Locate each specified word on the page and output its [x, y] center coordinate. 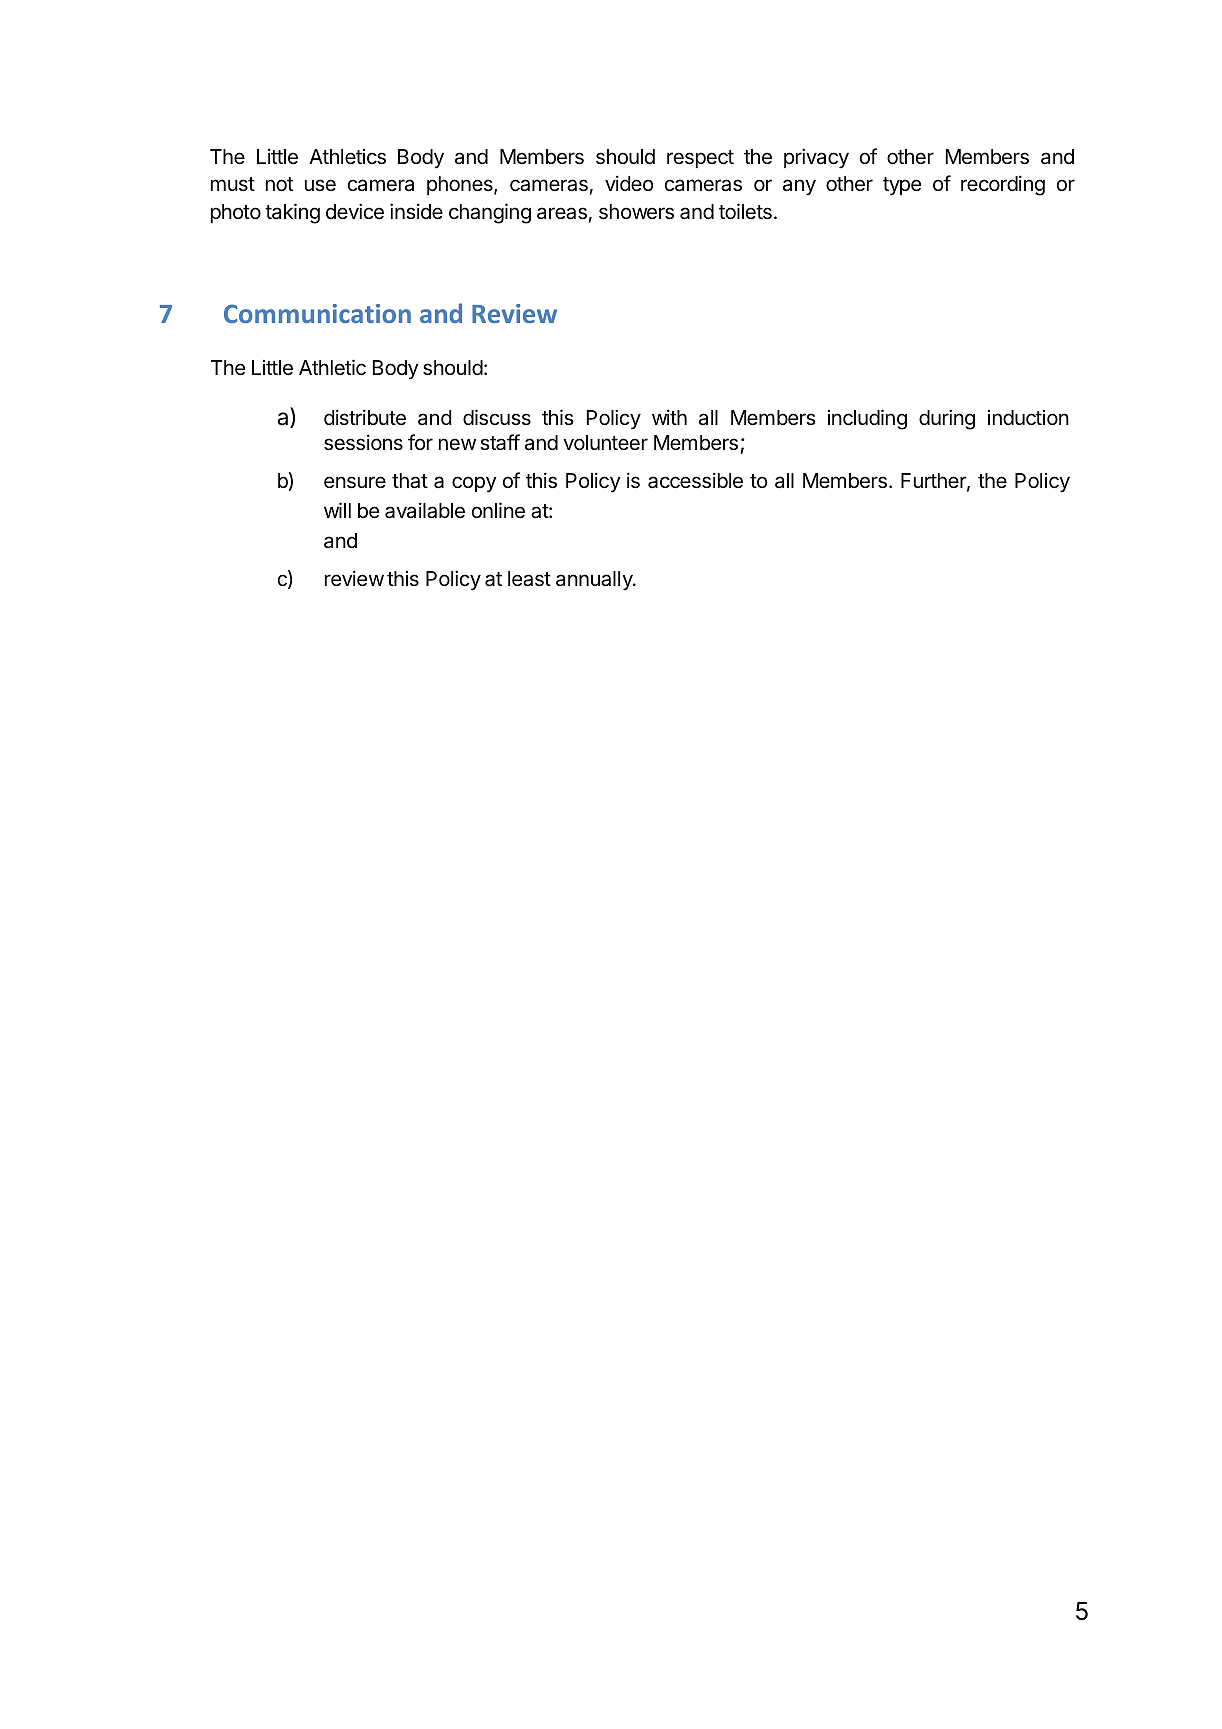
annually [595, 581]
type [902, 186]
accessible [695, 480]
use [320, 185]
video [629, 183]
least [529, 579]
